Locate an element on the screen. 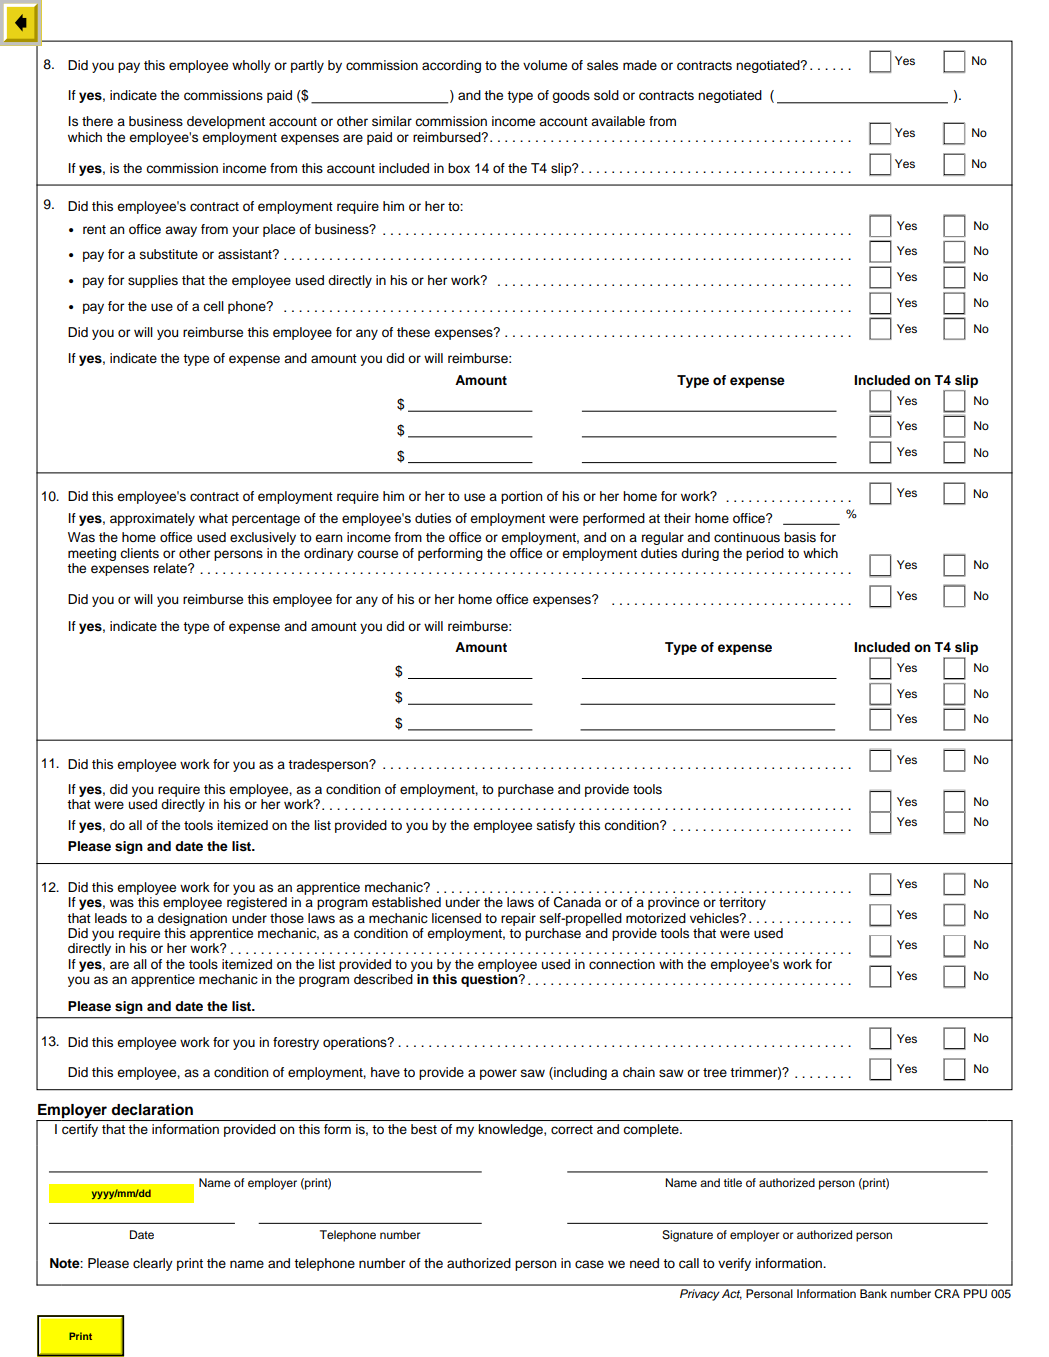 The width and height of the screenshot is (1049, 1357). case is located at coordinates (589, 1264).
